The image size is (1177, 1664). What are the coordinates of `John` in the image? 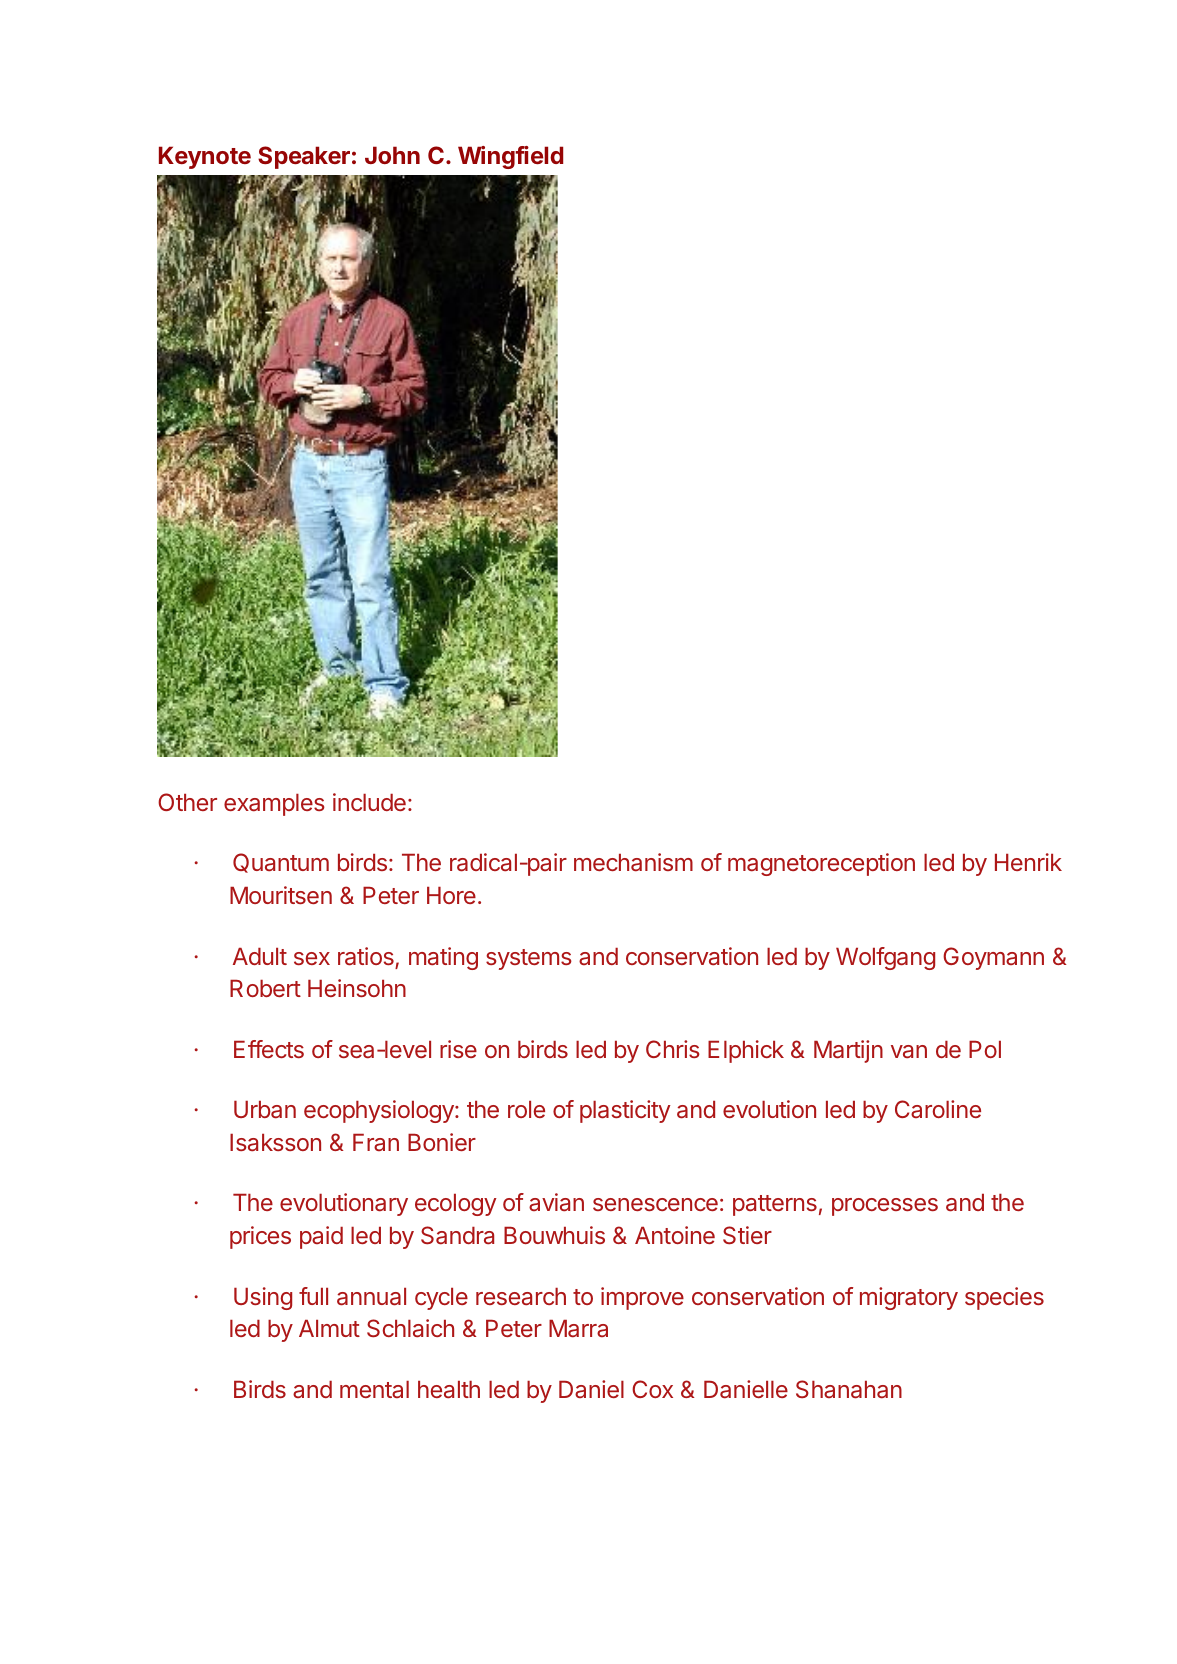 It's located at (392, 155).
